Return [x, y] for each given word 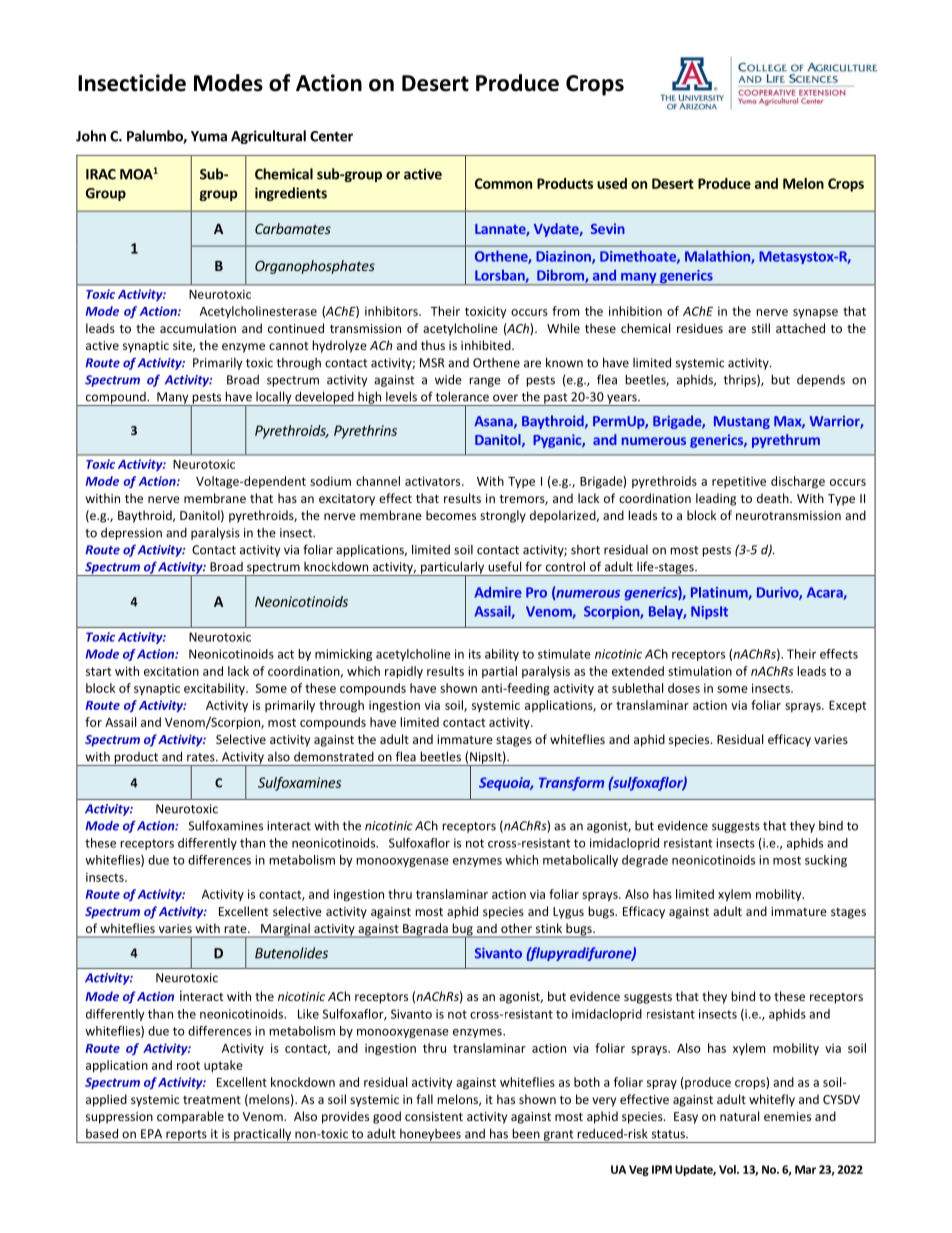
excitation [171, 671]
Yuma [209, 136]
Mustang [742, 422]
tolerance [462, 396]
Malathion [718, 257]
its [475, 654]
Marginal [285, 930]
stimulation [700, 671]
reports [186, 1136]
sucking [826, 861]
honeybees [430, 1136]
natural [739, 1116]
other [516, 928]
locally [274, 398]
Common [503, 183]
